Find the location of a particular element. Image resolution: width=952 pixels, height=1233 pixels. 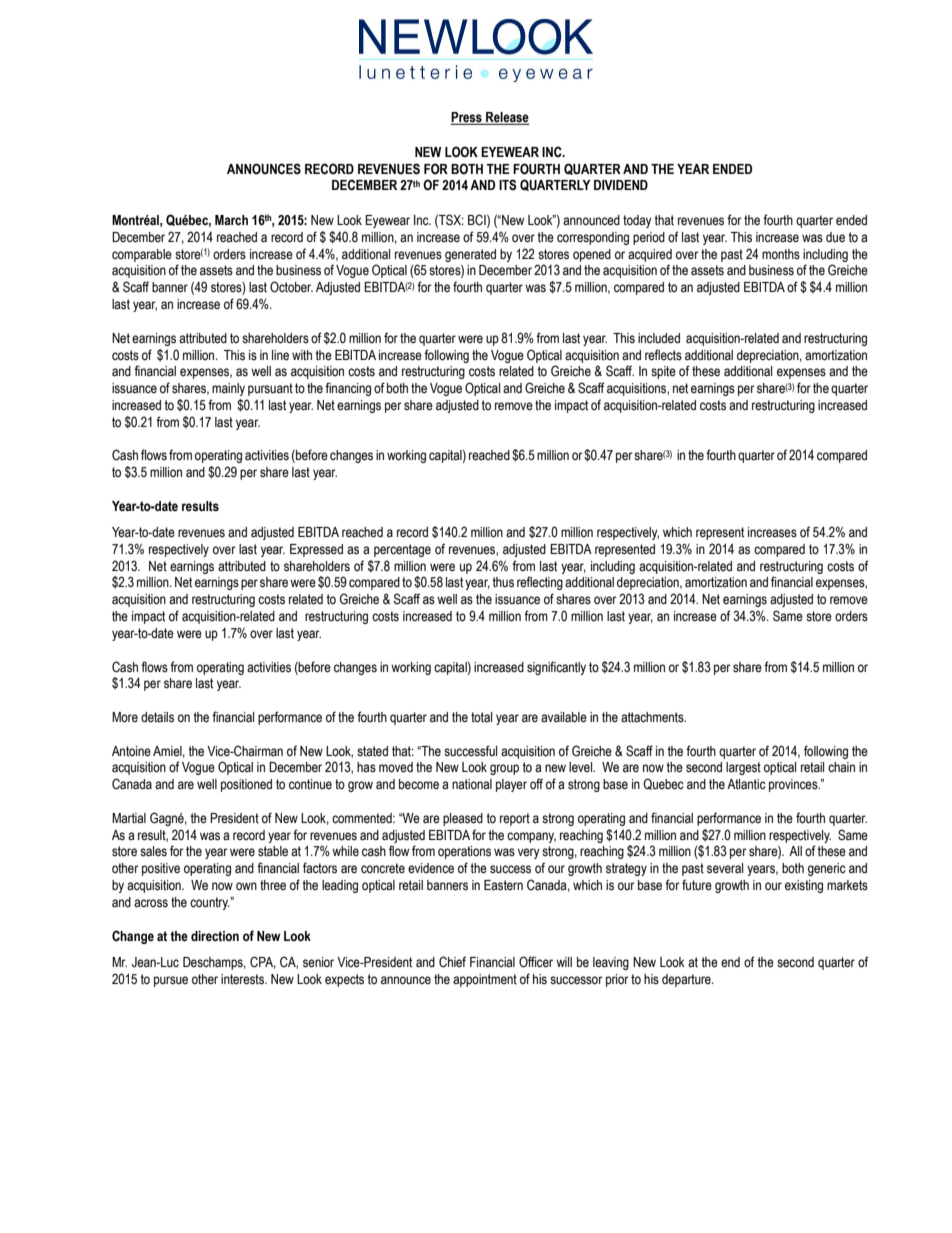

October is located at coordinates (291, 287).
